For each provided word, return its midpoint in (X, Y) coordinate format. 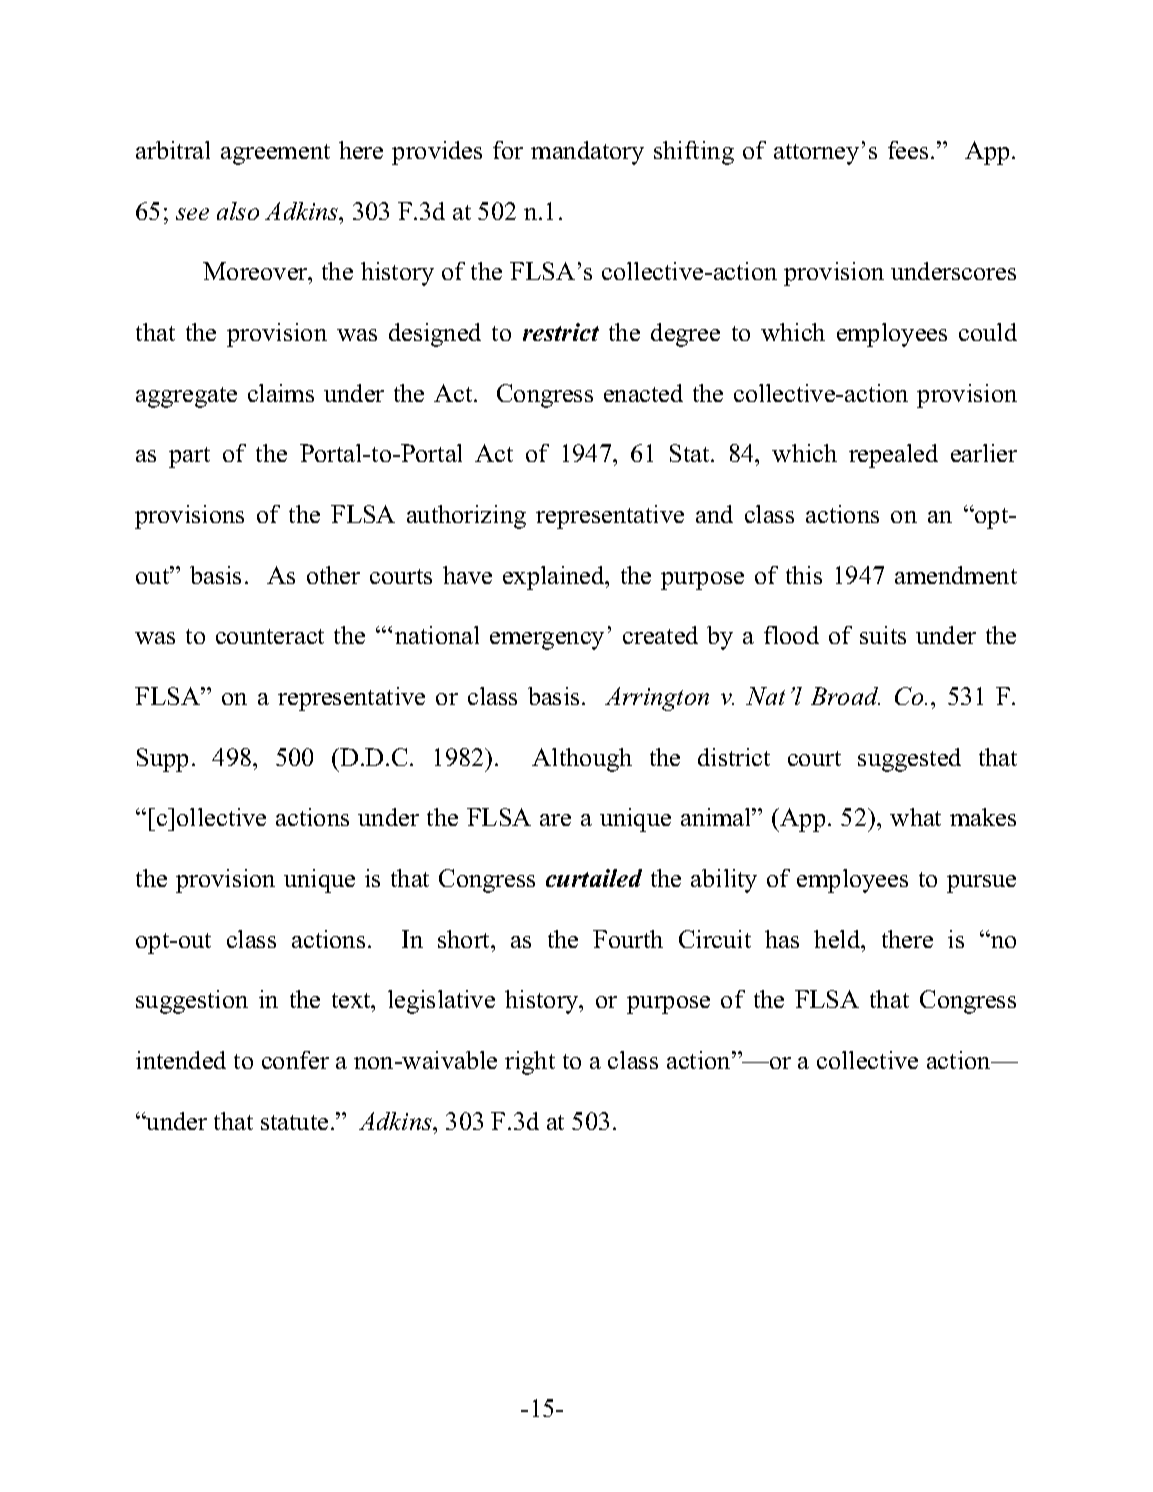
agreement (275, 154)
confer (295, 1060)
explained (555, 578)
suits (883, 635)
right (530, 1063)
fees (908, 150)
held (838, 939)
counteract (270, 636)
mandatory (587, 153)
